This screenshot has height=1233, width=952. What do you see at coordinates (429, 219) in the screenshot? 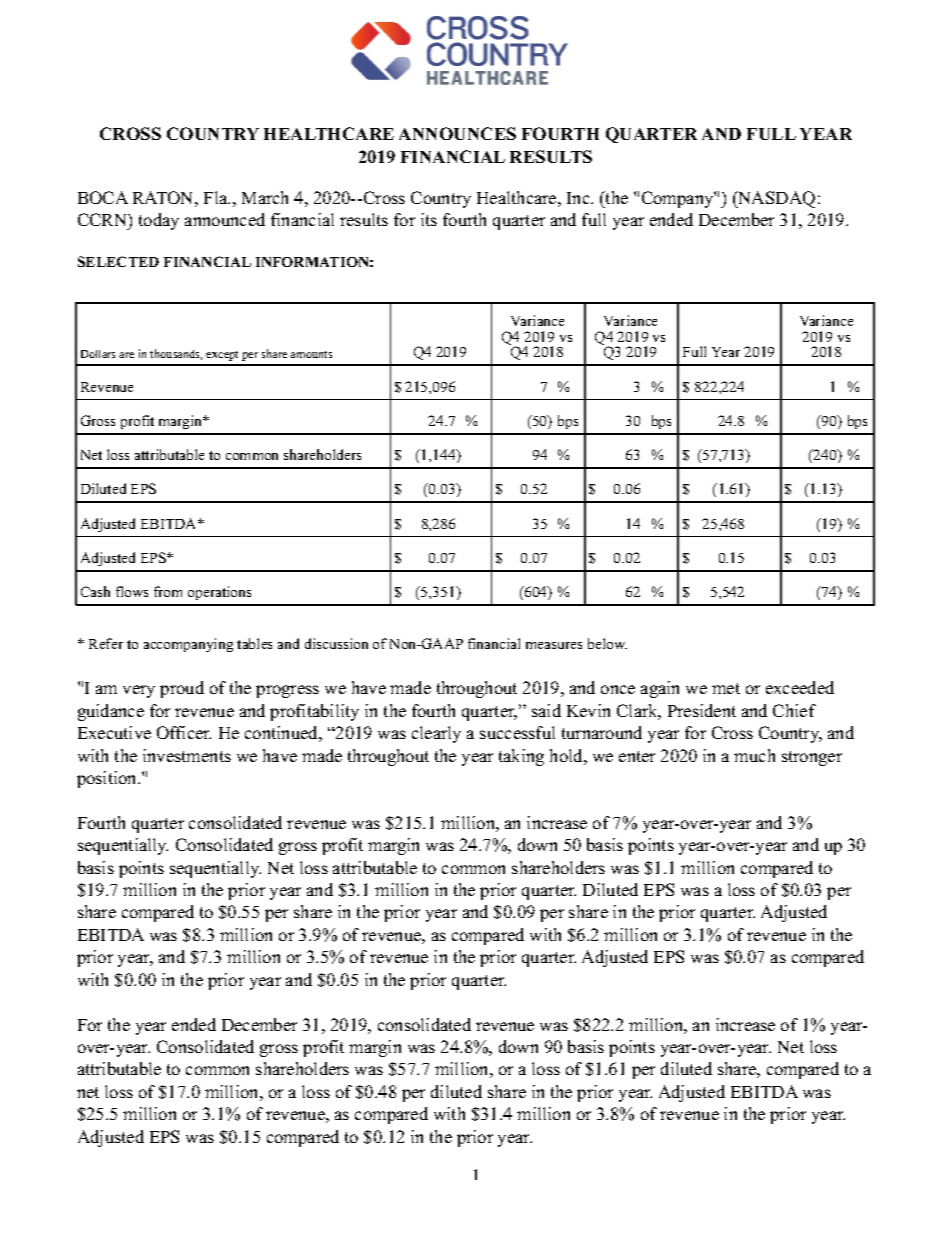
I see `its` at bounding box center [429, 219].
